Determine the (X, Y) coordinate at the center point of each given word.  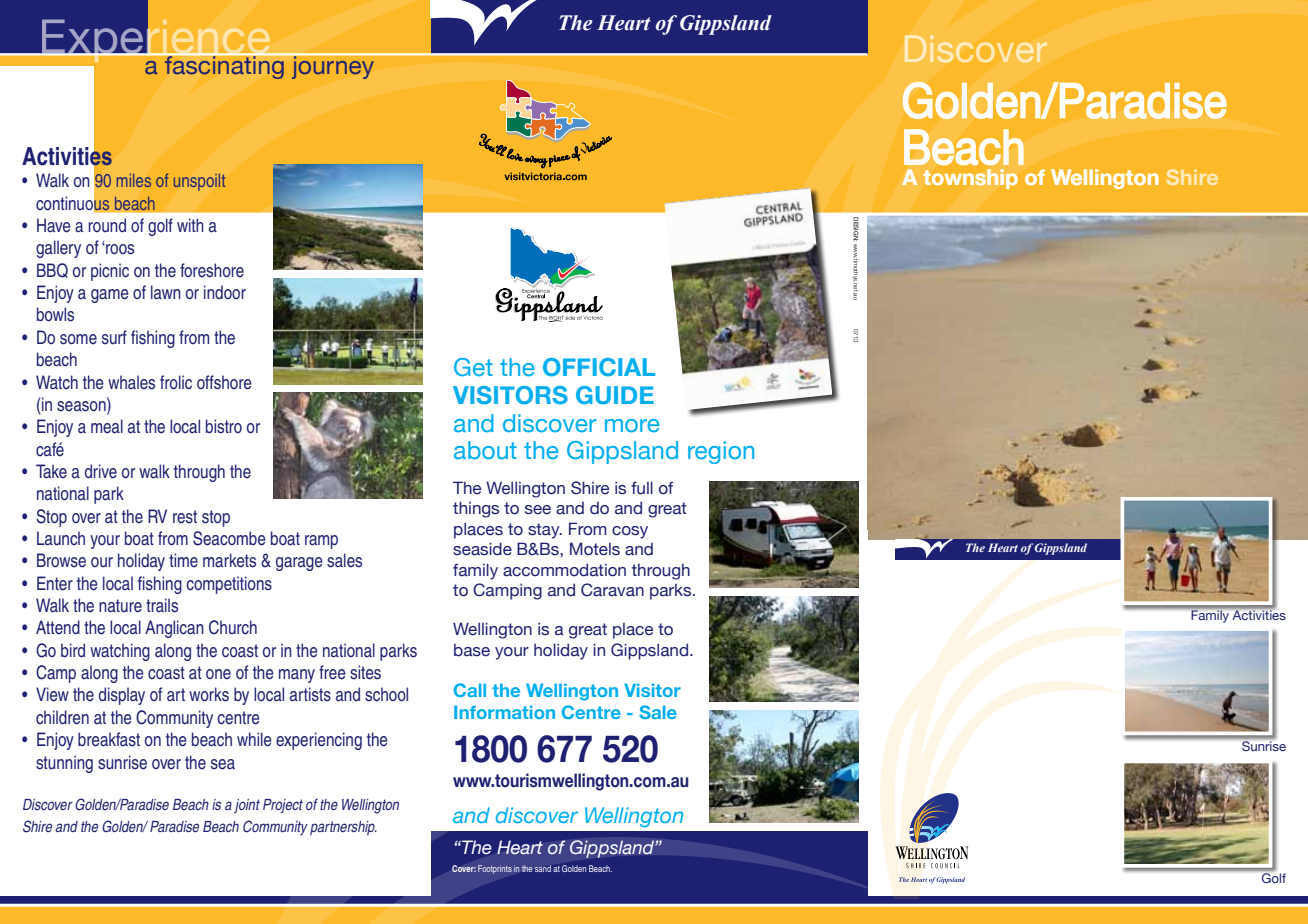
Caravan (612, 590)
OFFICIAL (599, 367)
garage (299, 564)
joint (247, 806)
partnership (343, 828)
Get (473, 367)
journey (333, 66)
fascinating (224, 66)
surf (114, 337)
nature (120, 606)
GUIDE (615, 395)
